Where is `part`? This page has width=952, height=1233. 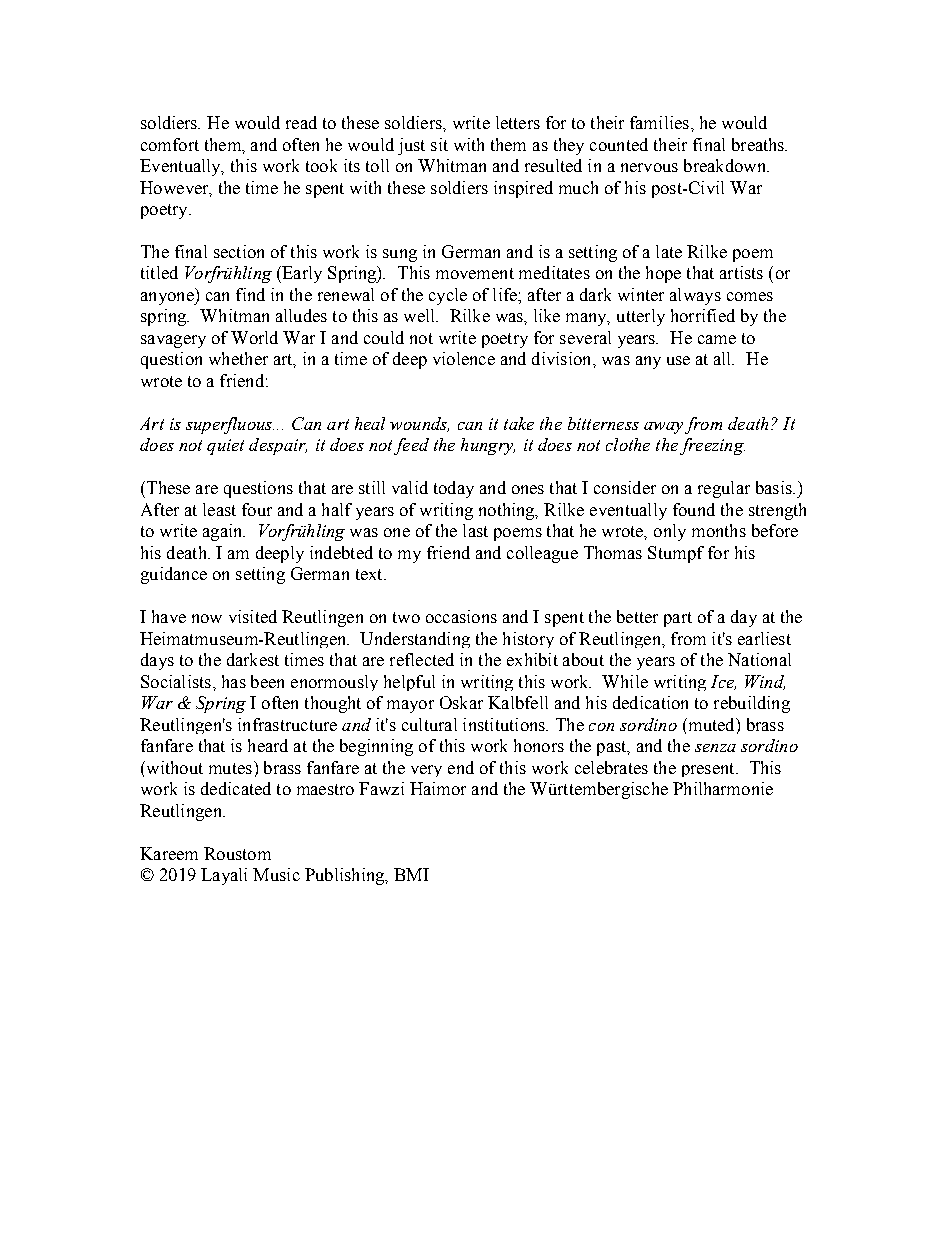 part is located at coordinates (678, 619).
